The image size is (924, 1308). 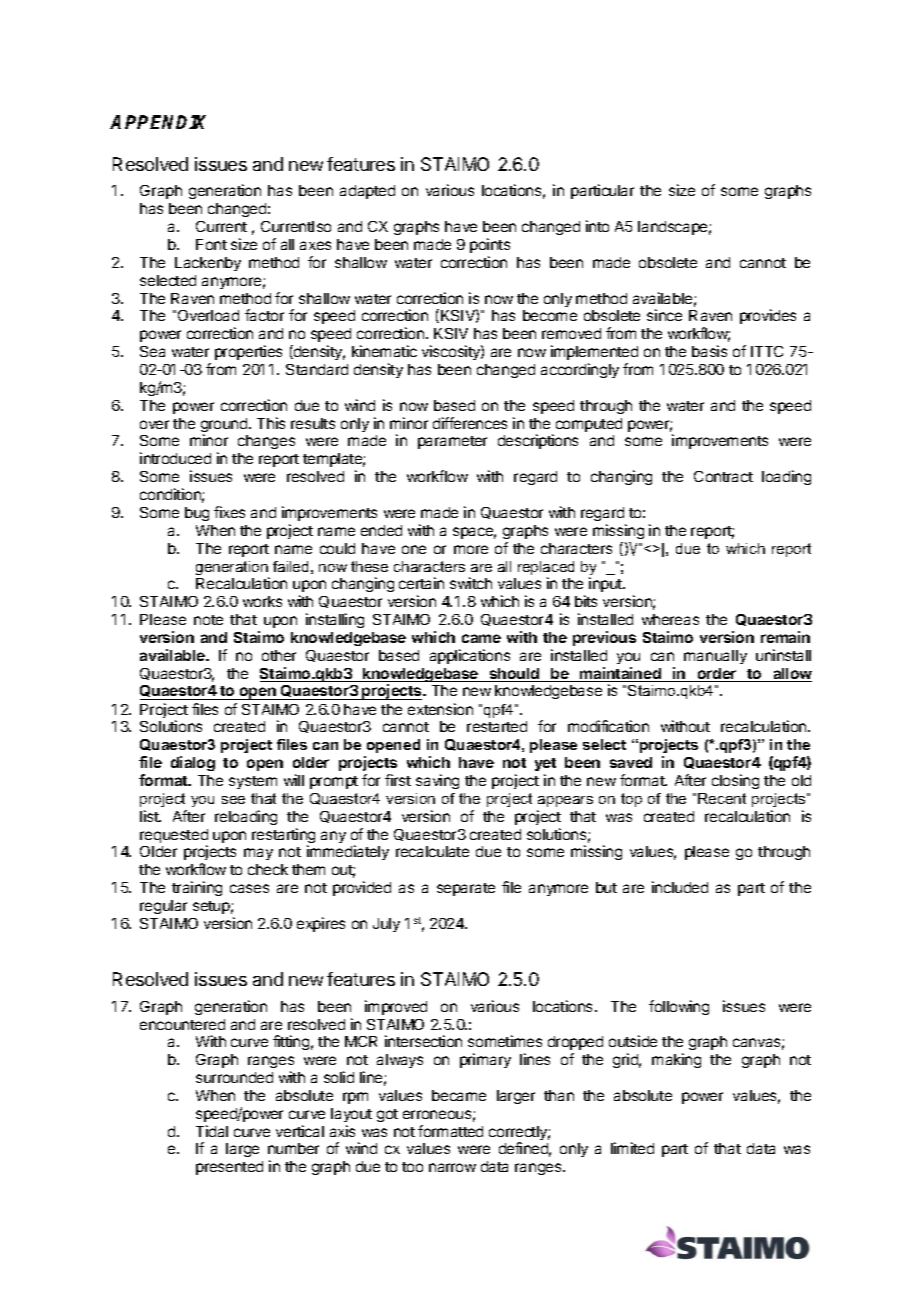 What do you see at coordinates (279, 655) in the page?
I see `other` at bounding box center [279, 655].
